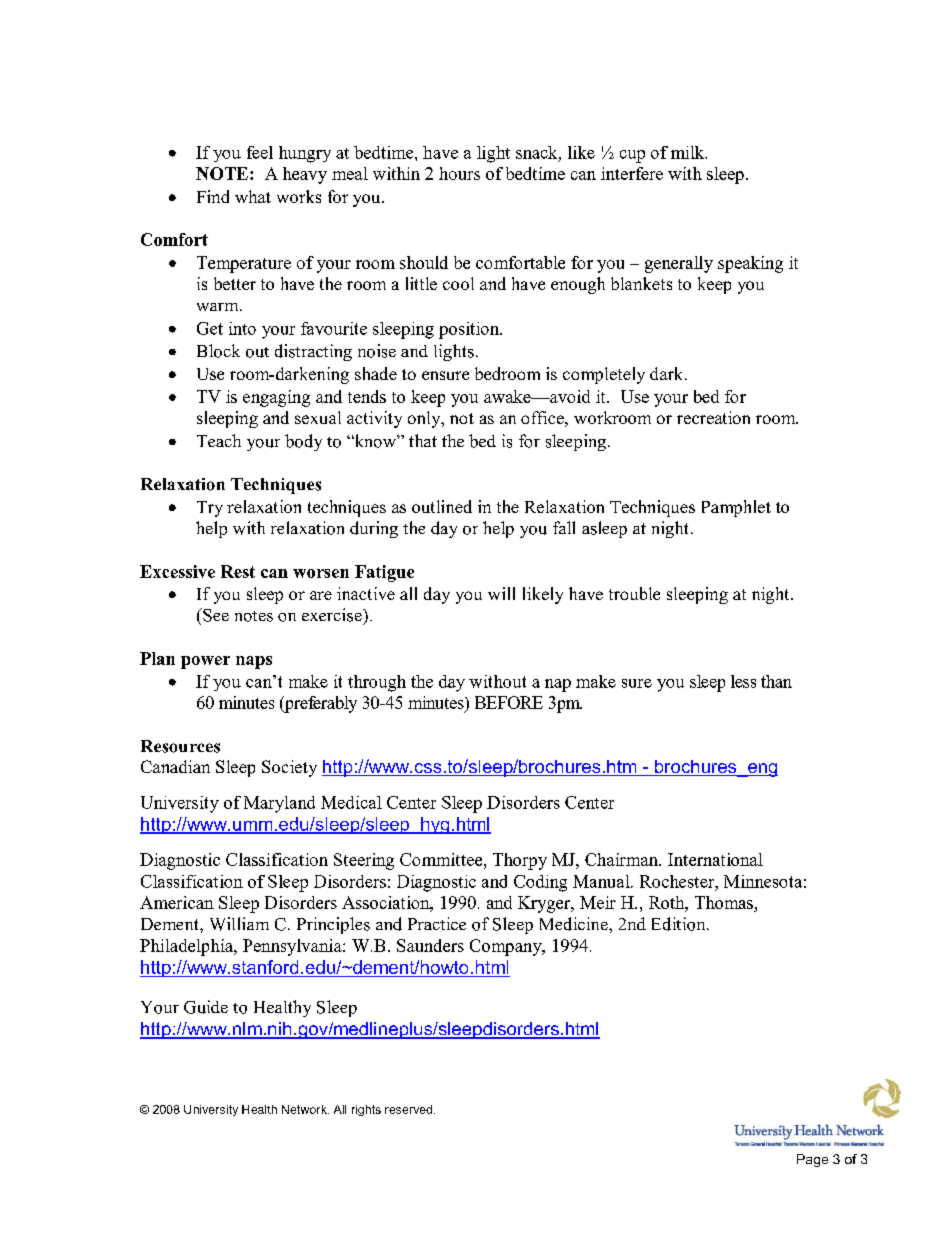 The width and height of the screenshot is (952, 1233). Describe the element at coordinates (743, 681) in the screenshot. I see `less` at that location.
